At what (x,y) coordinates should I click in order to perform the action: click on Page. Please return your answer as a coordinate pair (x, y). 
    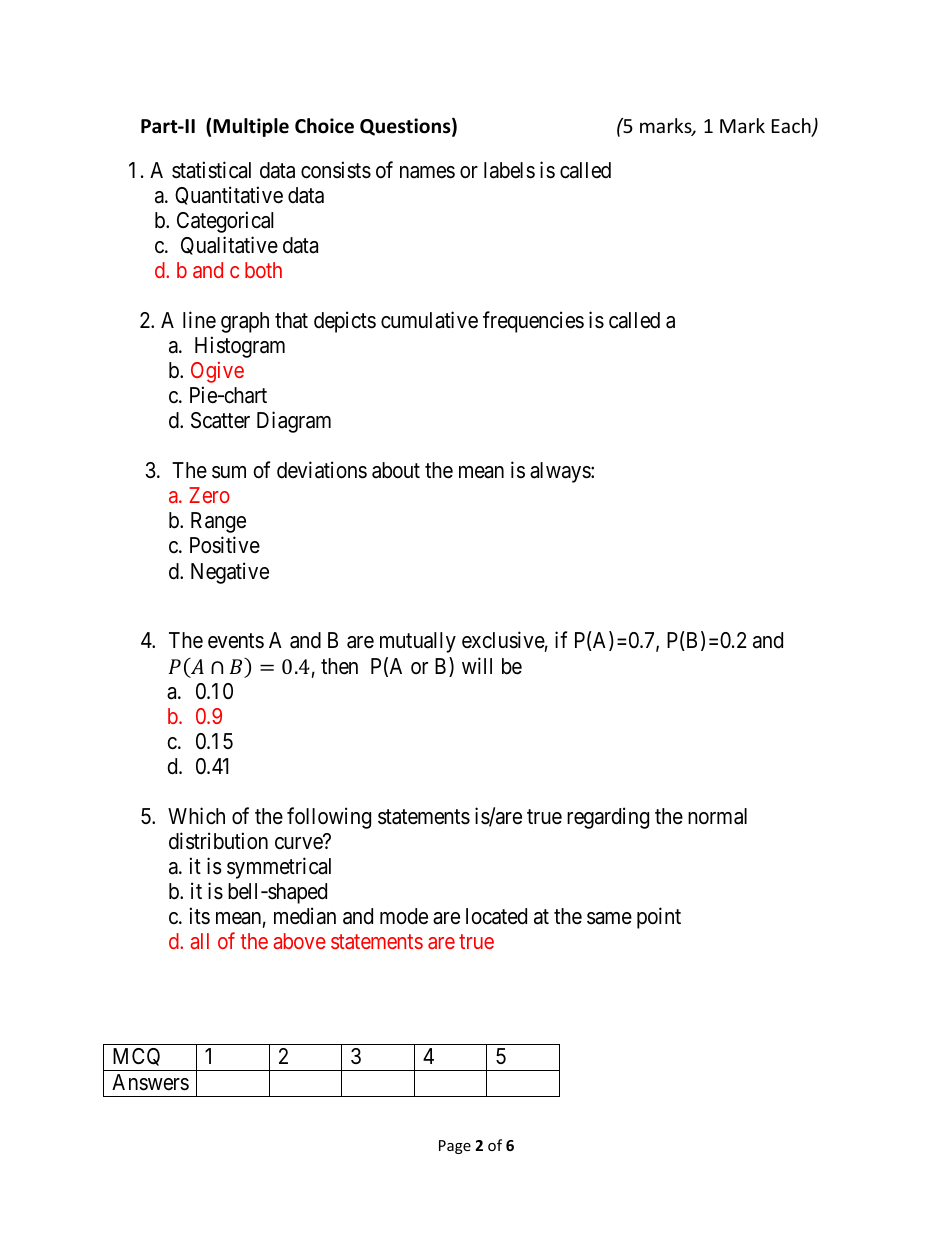
    Looking at the image, I should click on (455, 1147).
